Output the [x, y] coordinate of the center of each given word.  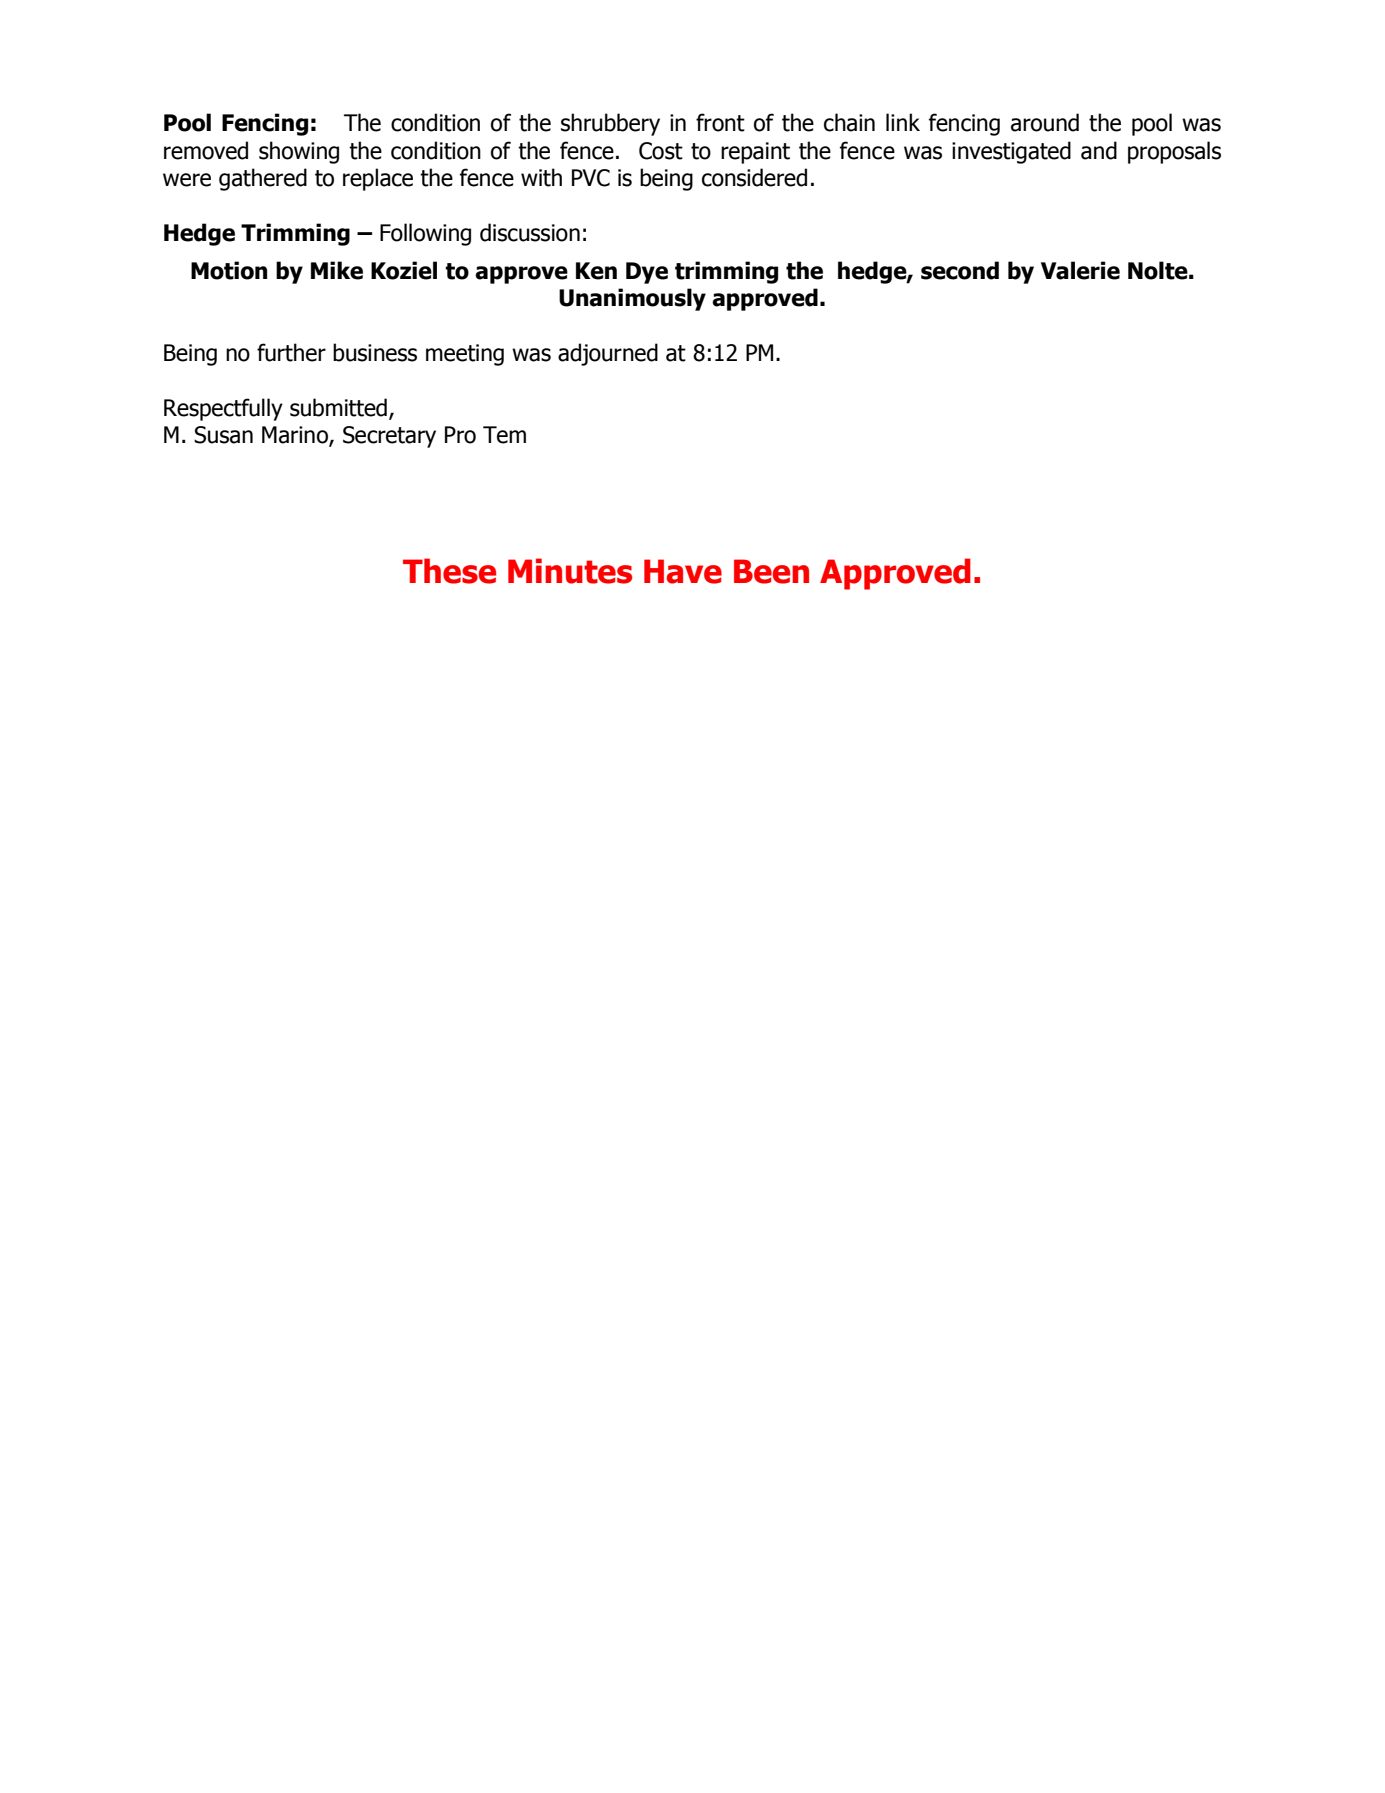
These [449, 571]
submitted [338, 407]
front [720, 122]
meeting [465, 355]
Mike [337, 270]
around [1045, 122]
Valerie [1080, 270]
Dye [647, 273]
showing [299, 152]
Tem [504, 435]
